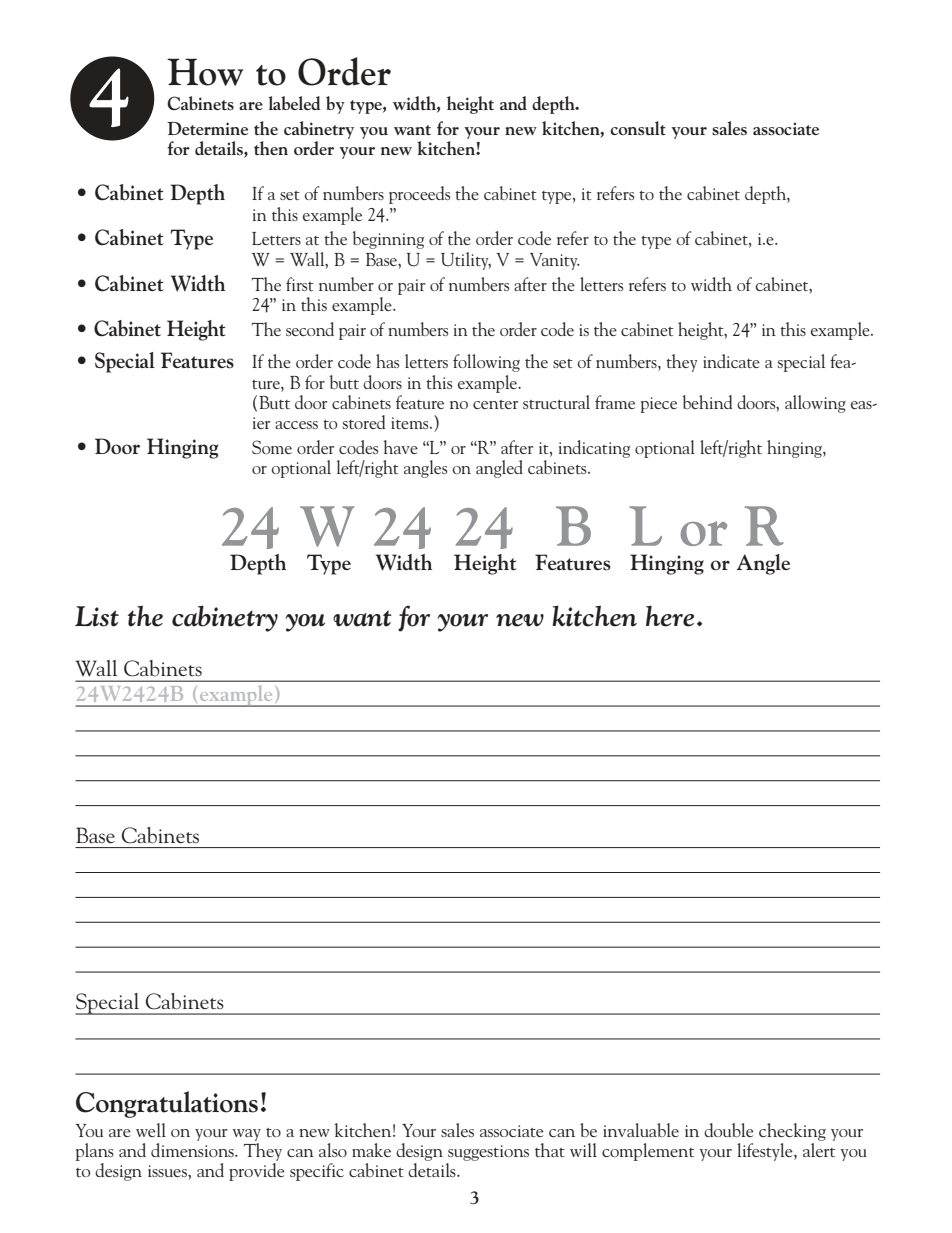 The width and height of the screenshot is (952, 1233). I want to click on proceeds, so click(419, 195).
